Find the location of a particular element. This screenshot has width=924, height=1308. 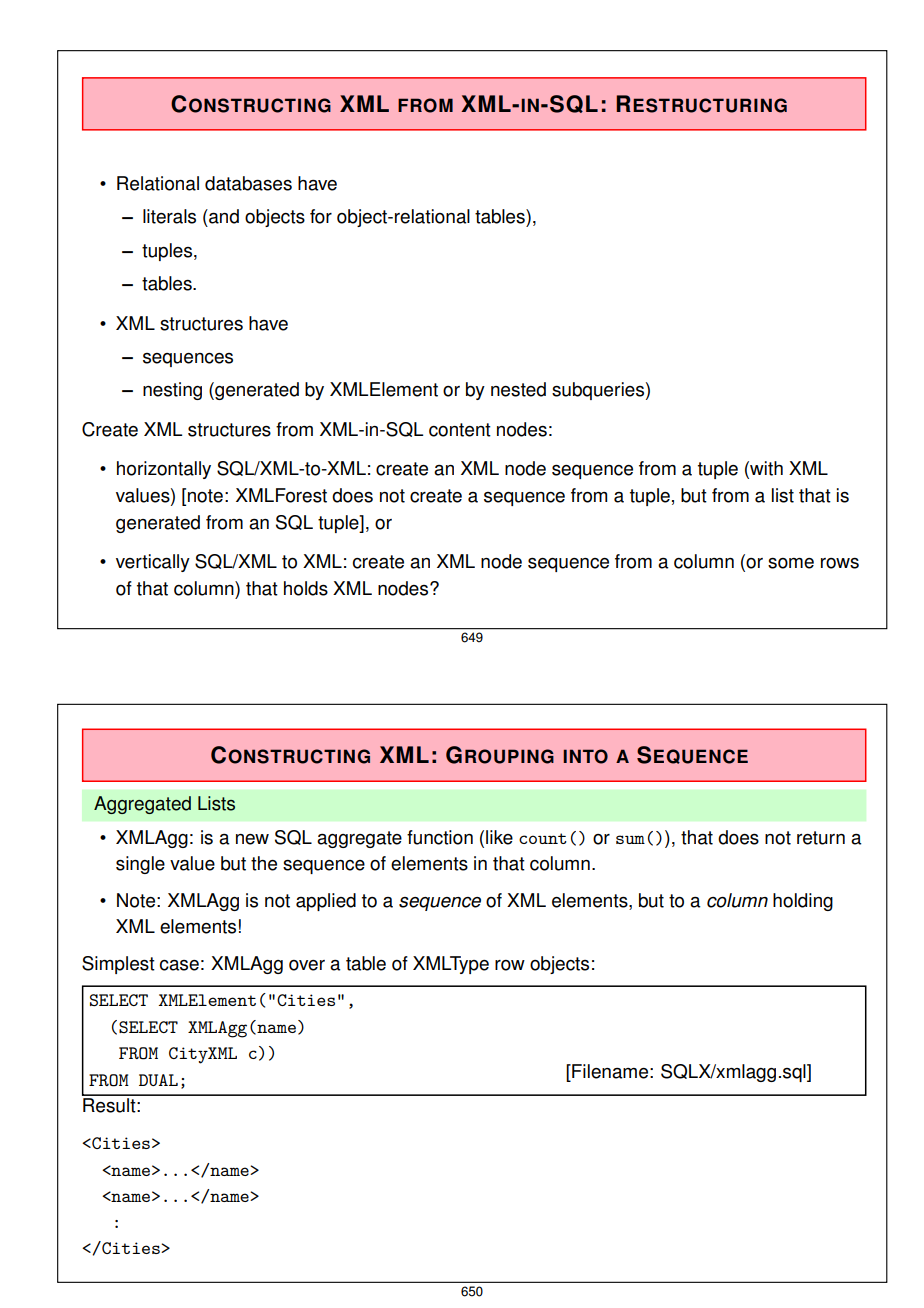

return is located at coordinates (821, 838).
